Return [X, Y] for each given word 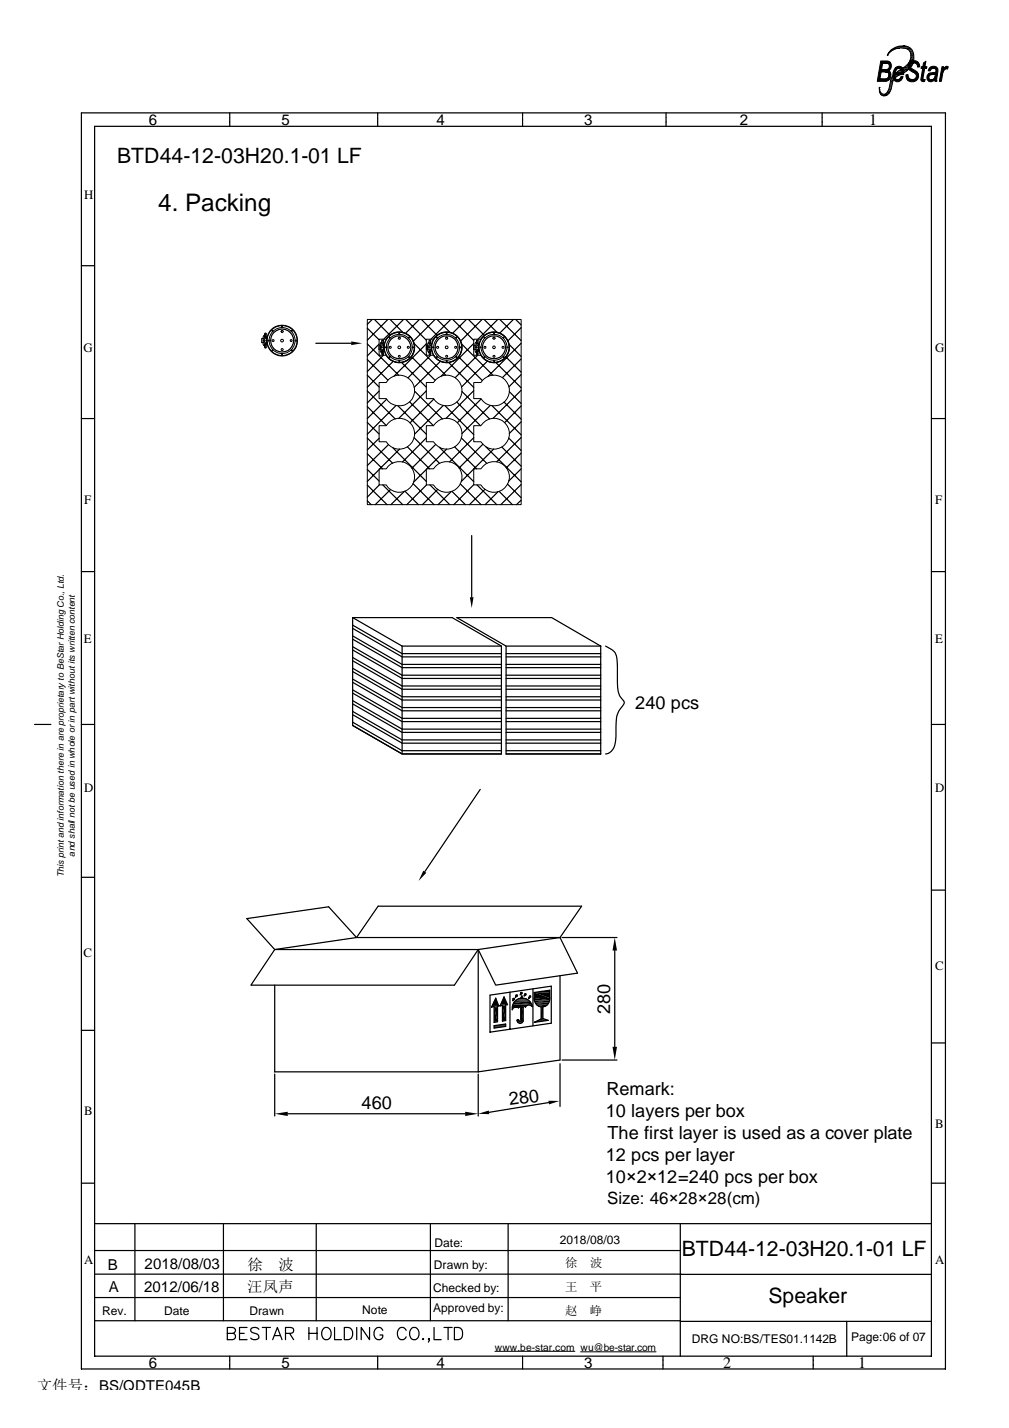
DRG [705, 1339]
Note [374, 1309]
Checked [456, 1288]
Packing [228, 205]
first [658, 1133]
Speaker [808, 1297]
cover [847, 1134]
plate [893, 1134]
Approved [458, 1309]
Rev [114, 1310]
